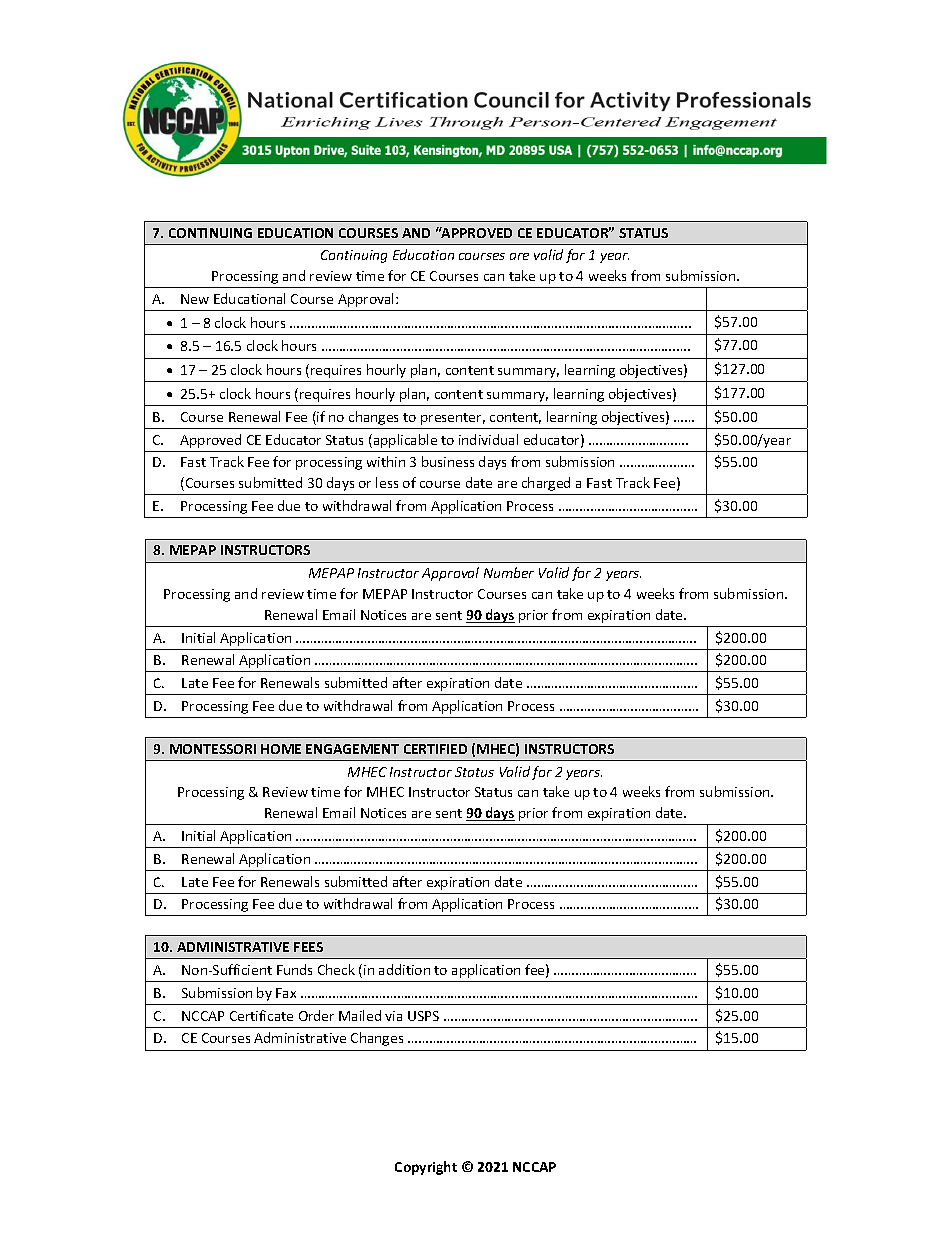  I want to click on within, so click(386, 461).
